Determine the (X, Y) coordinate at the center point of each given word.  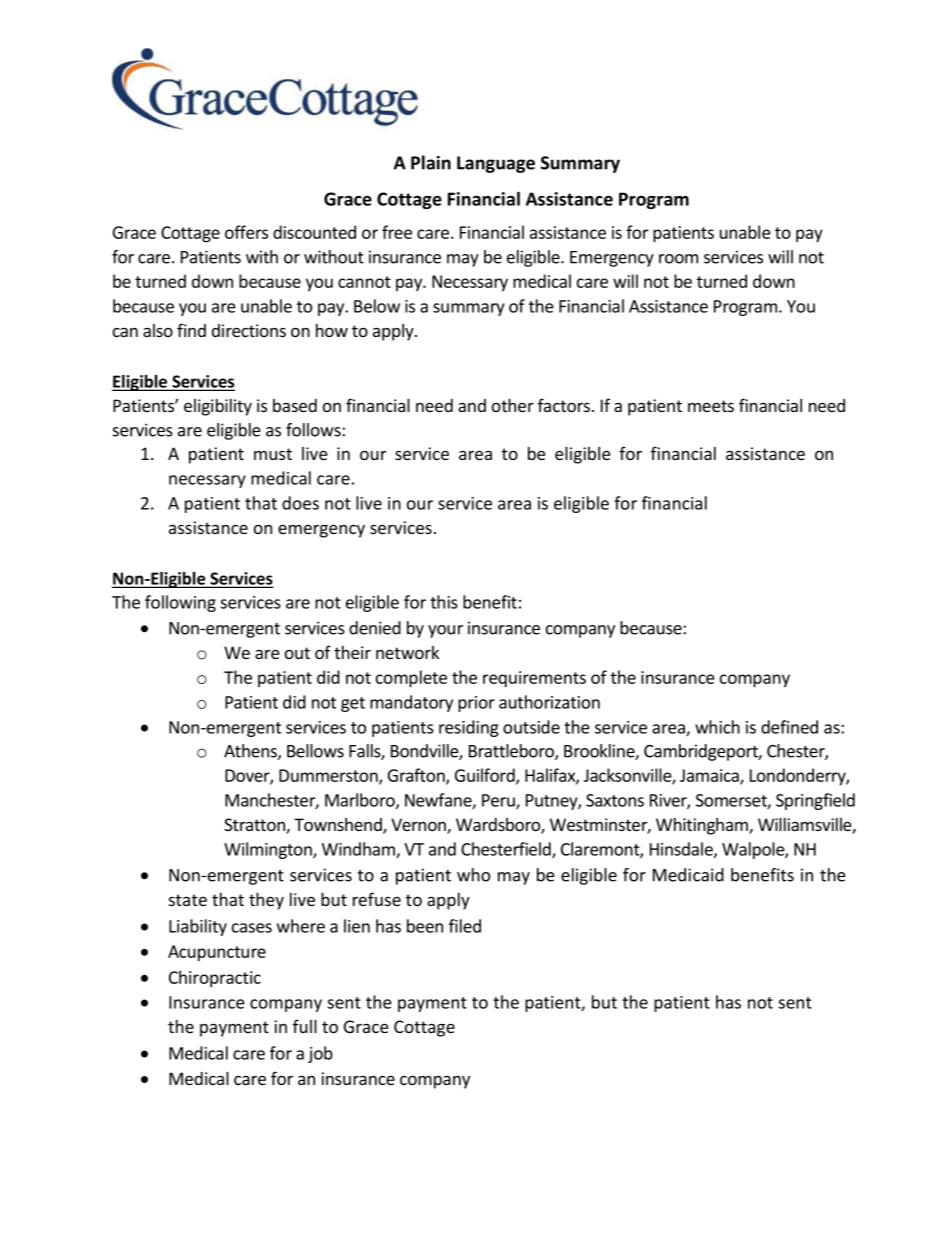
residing (469, 728)
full (305, 1026)
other (513, 405)
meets (711, 406)
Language (496, 164)
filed (465, 926)
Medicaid (688, 875)
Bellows (315, 751)
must (273, 454)
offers (246, 232)
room (678, 259)
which (717, 727)
